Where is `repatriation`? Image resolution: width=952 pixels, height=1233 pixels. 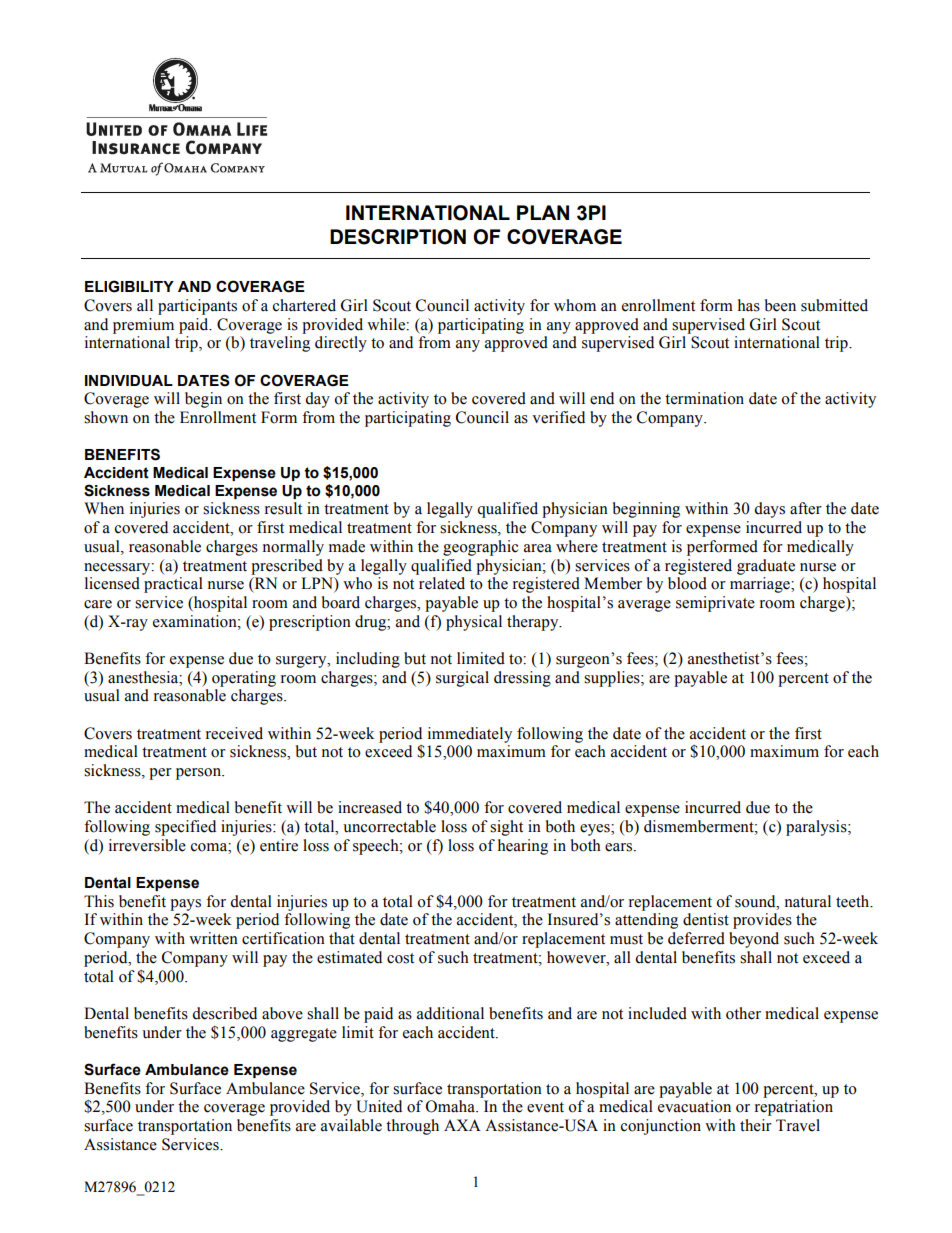
repatriation is located at coordinates (794, 1108).
